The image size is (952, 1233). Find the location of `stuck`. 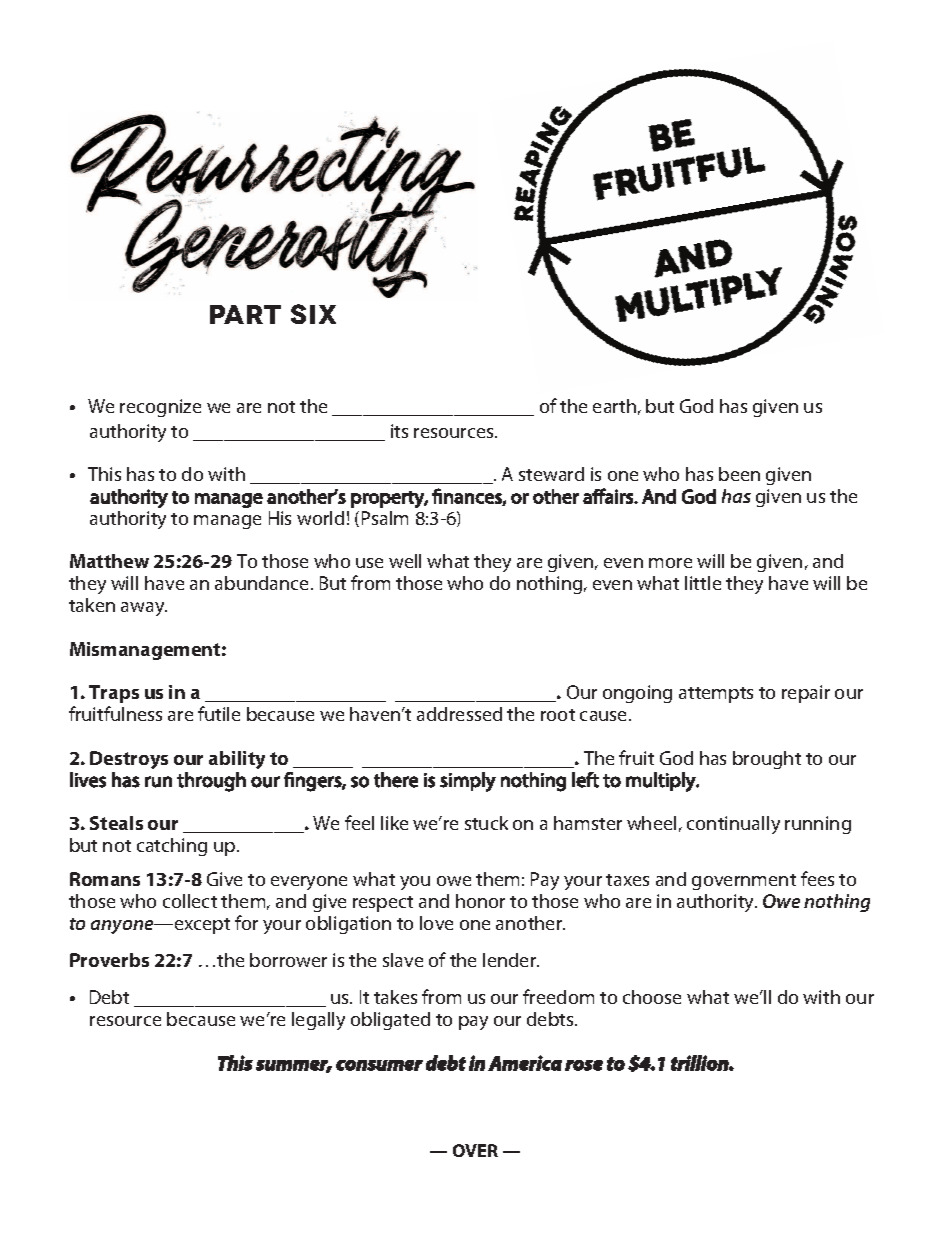

stuck is located at coordinates (486, 823).
